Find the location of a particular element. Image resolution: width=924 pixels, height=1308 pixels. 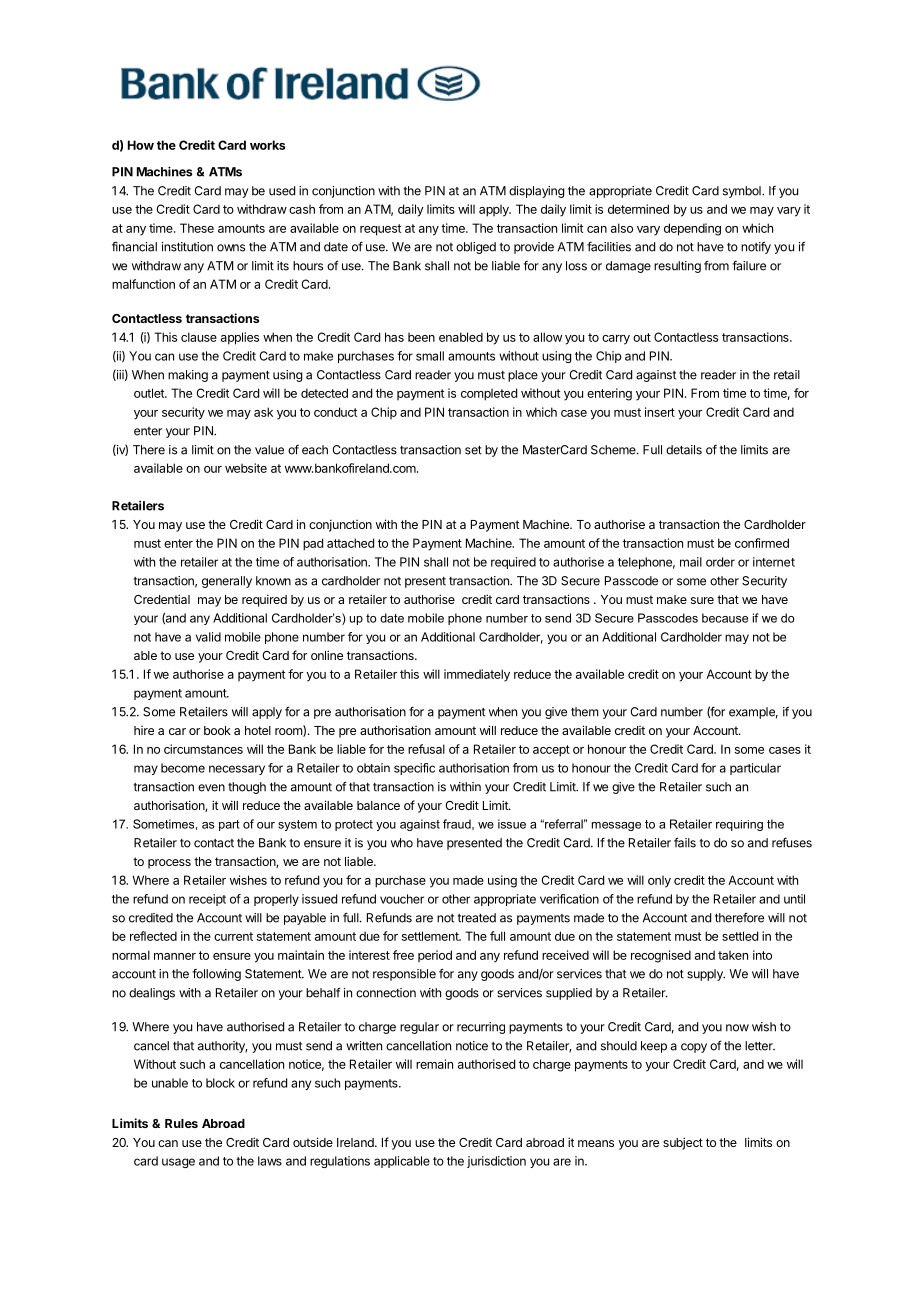

website is located at coordinates (246, 468).
